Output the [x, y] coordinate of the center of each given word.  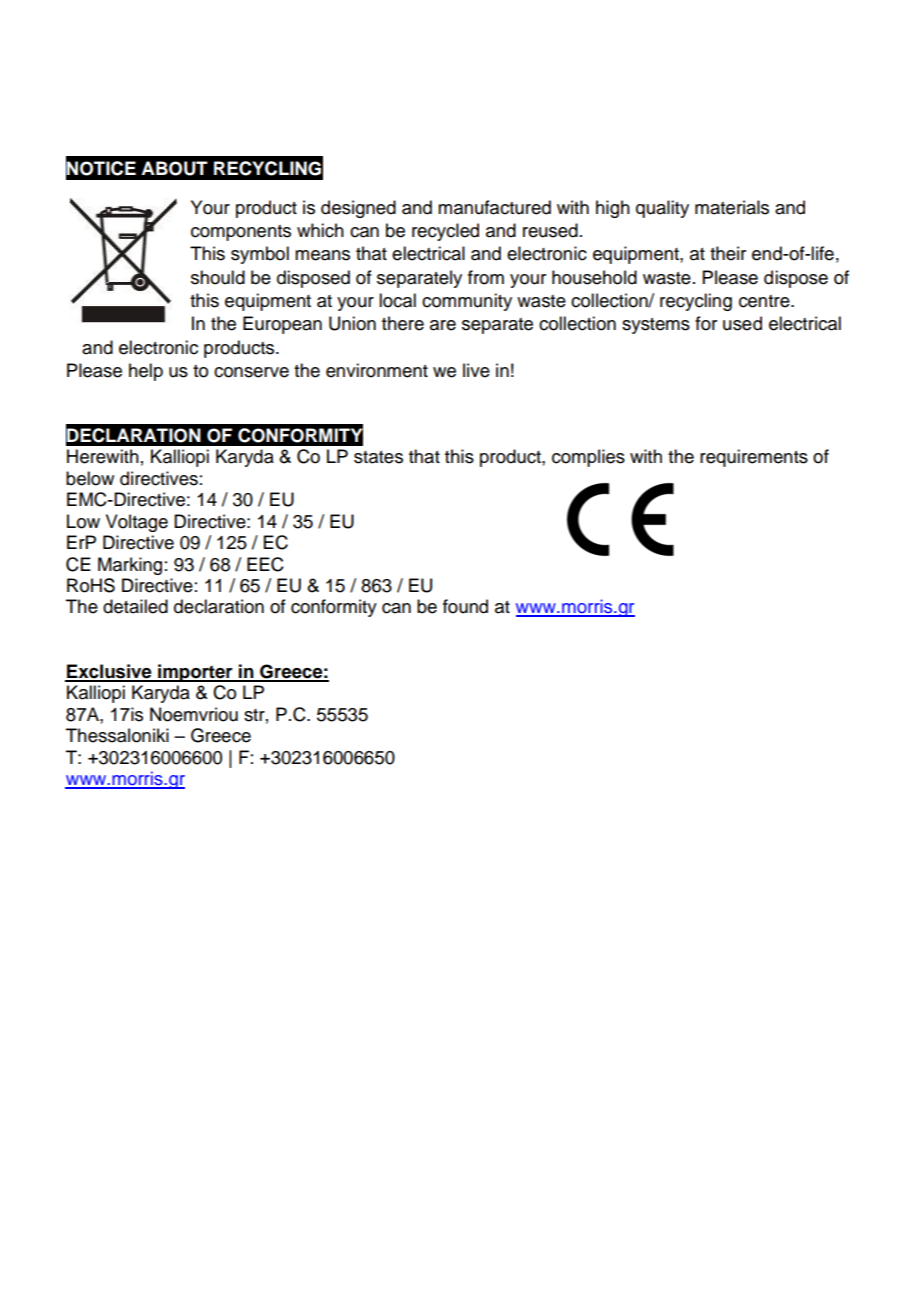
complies [588, 458]
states [378, 457]
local [397, 300]
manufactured [494, 207]
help [146, 372]
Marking [130, 566]
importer [195, 673]
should [218, 277]
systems [656, 326]
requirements [754, 458]
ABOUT [174, 168]
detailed [135, 606]
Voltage [137, 523]
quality [662, 209]
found [465, 606]
